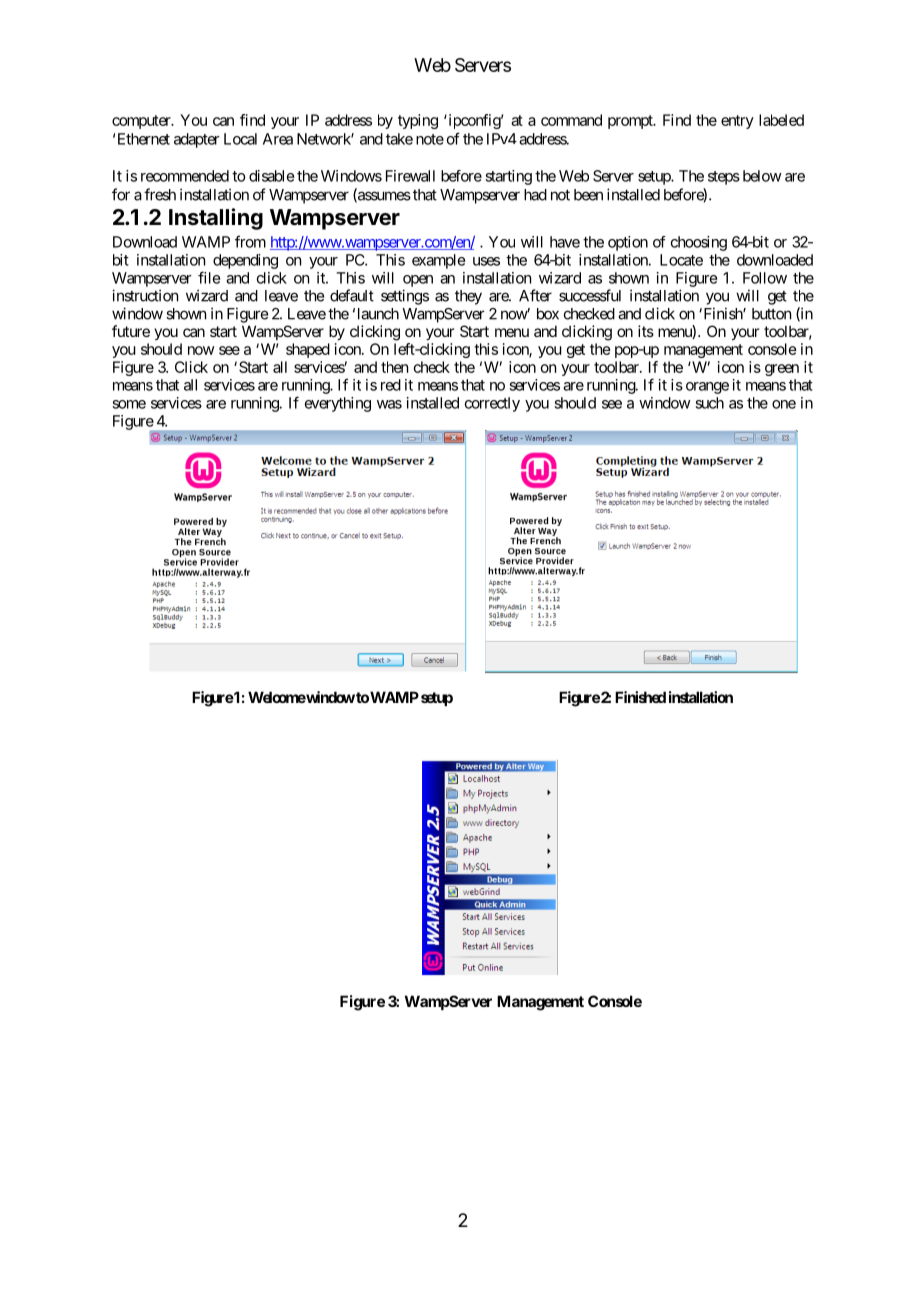  I want to click on they, so click(468, 297).
